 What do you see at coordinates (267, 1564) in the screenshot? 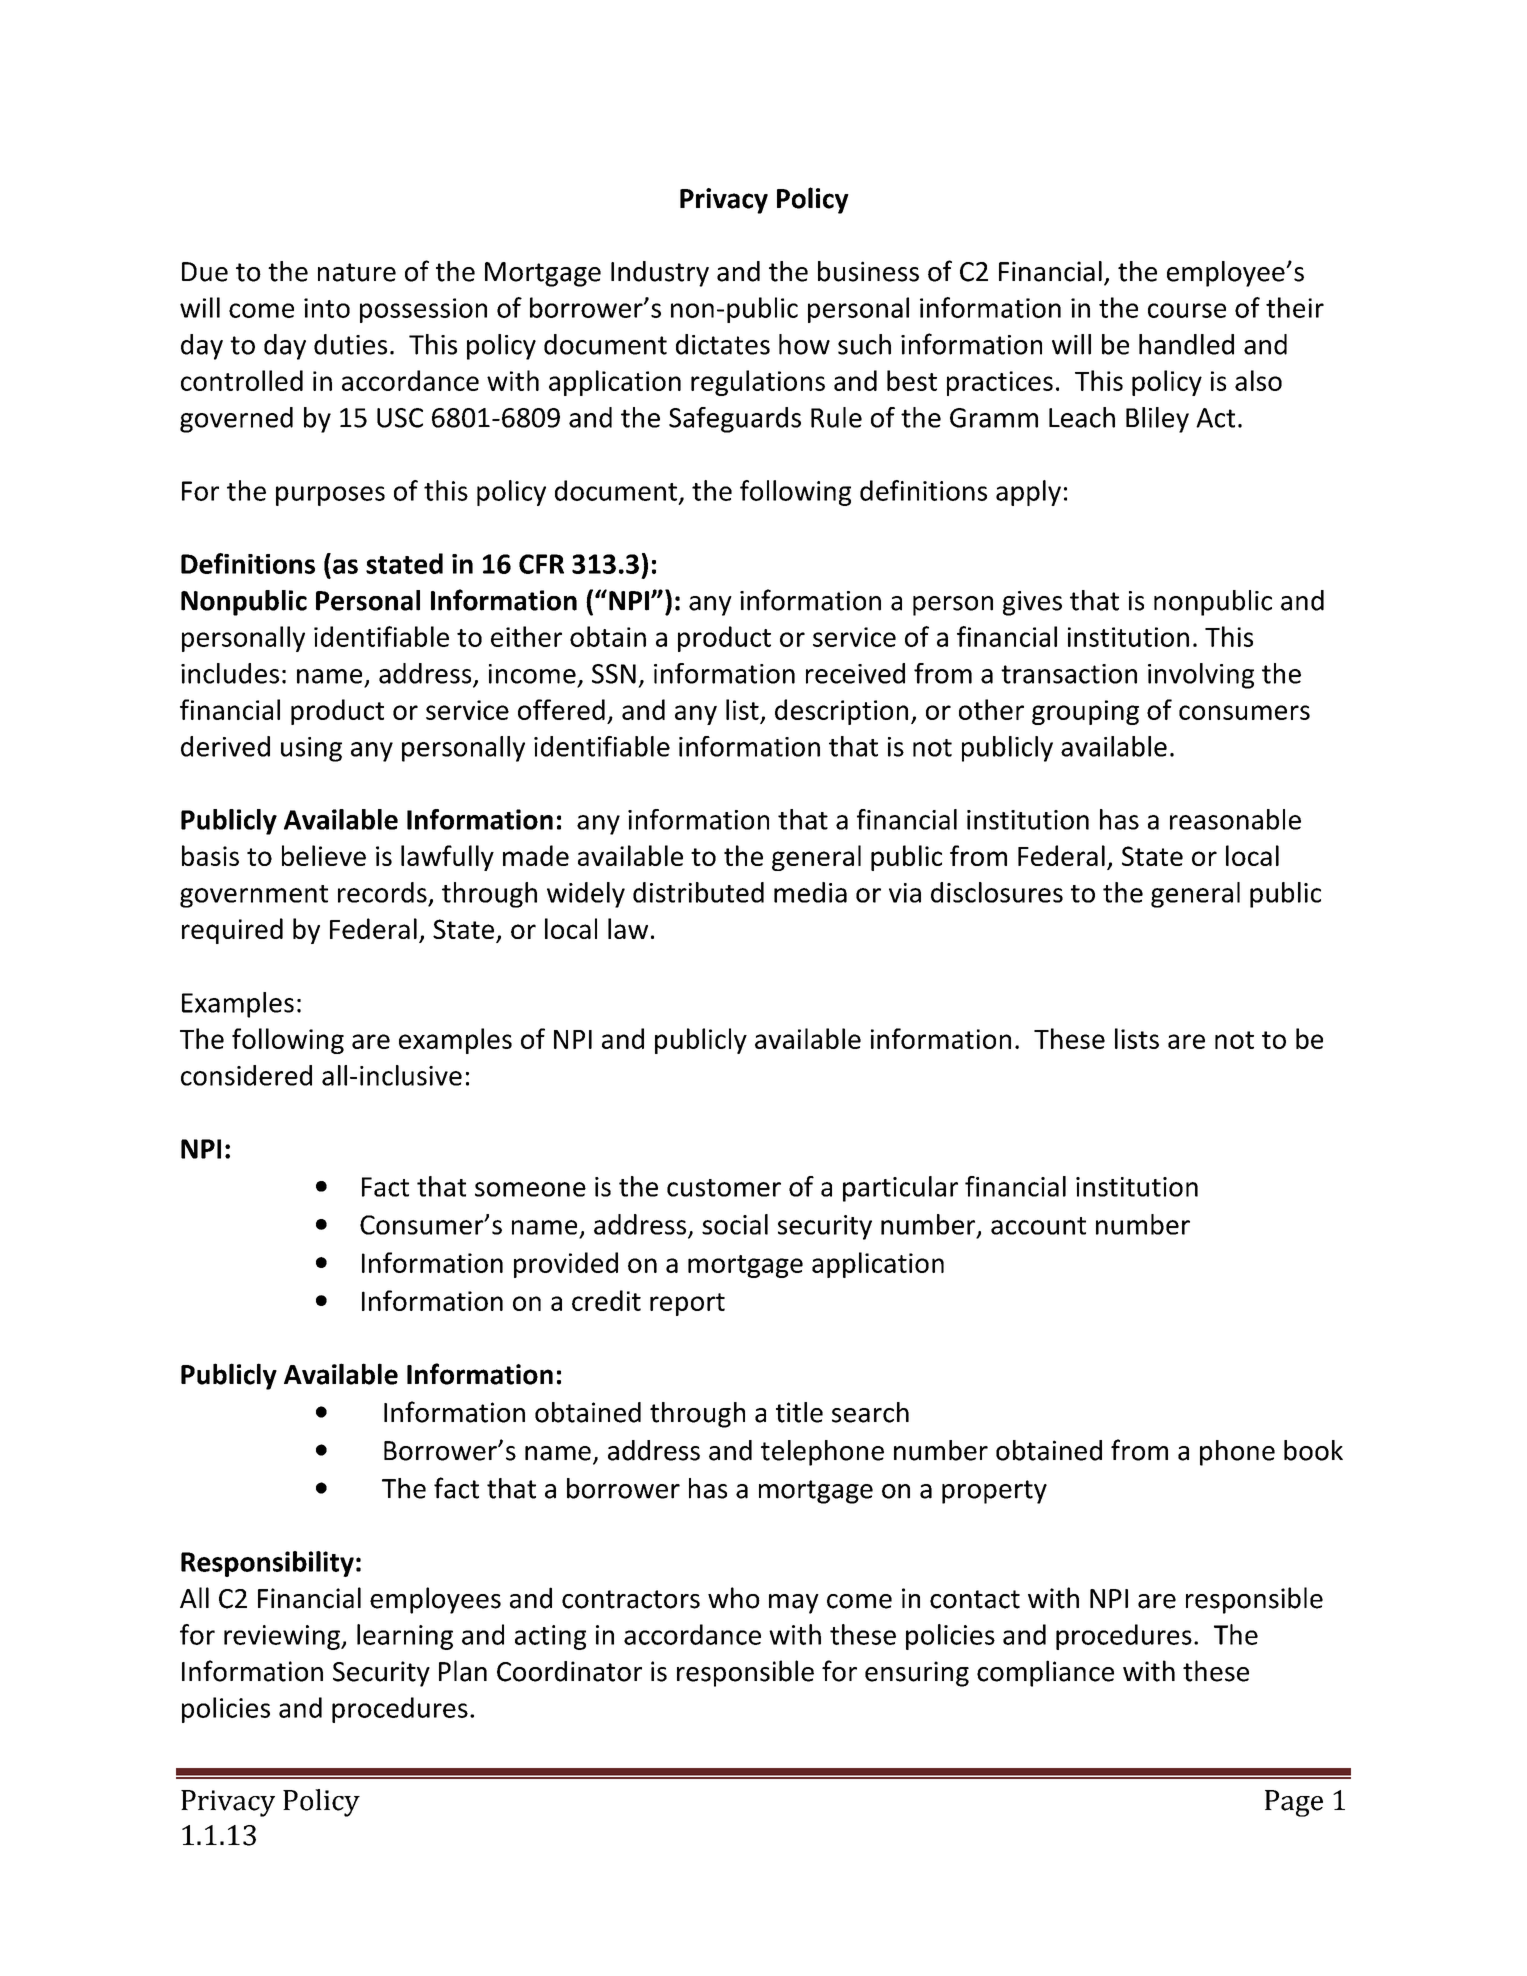
I see `Responsibility` at bounding box center [267, 1564].
